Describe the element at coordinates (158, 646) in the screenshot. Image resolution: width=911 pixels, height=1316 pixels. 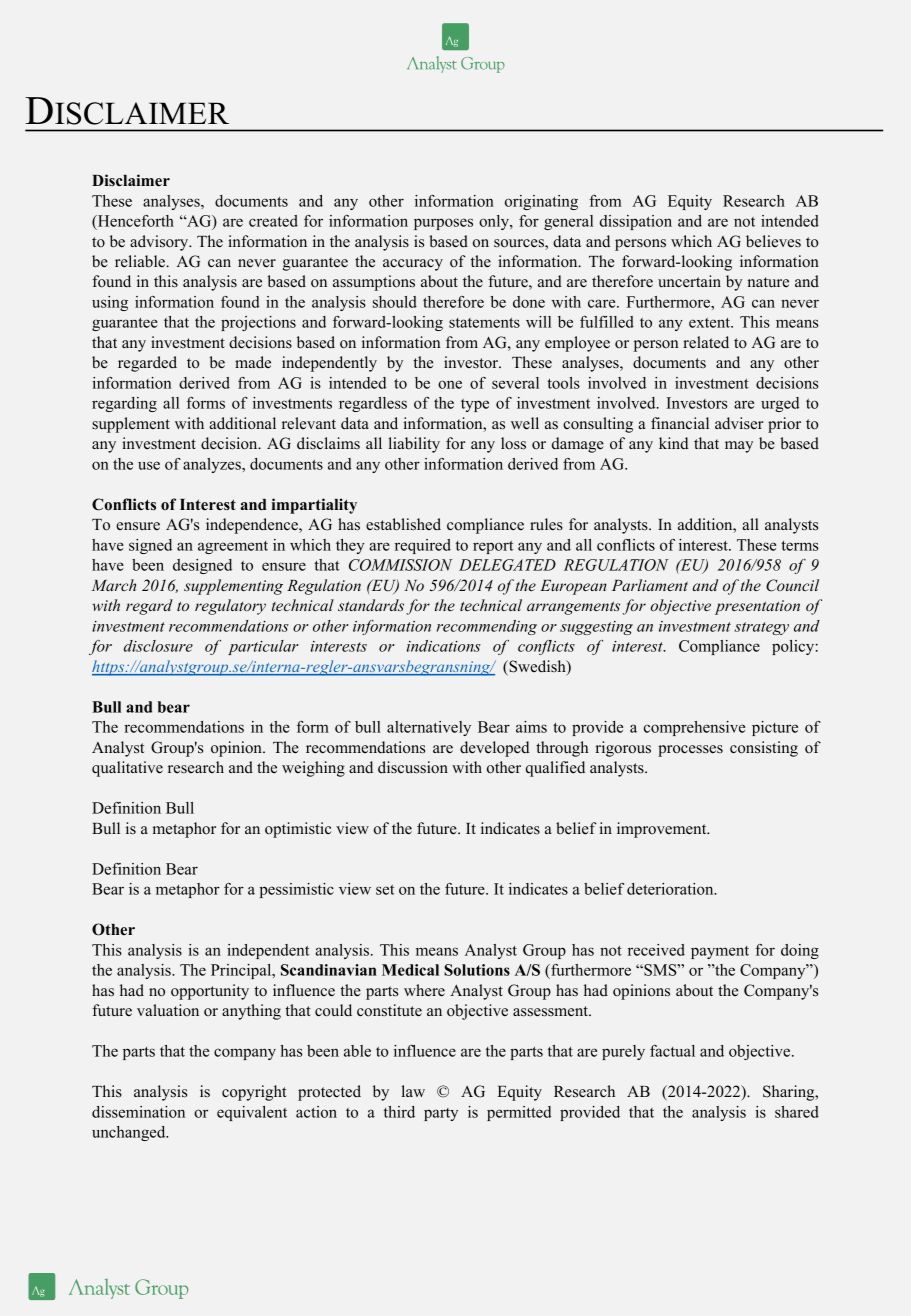
I see `disclosure` at that location.
